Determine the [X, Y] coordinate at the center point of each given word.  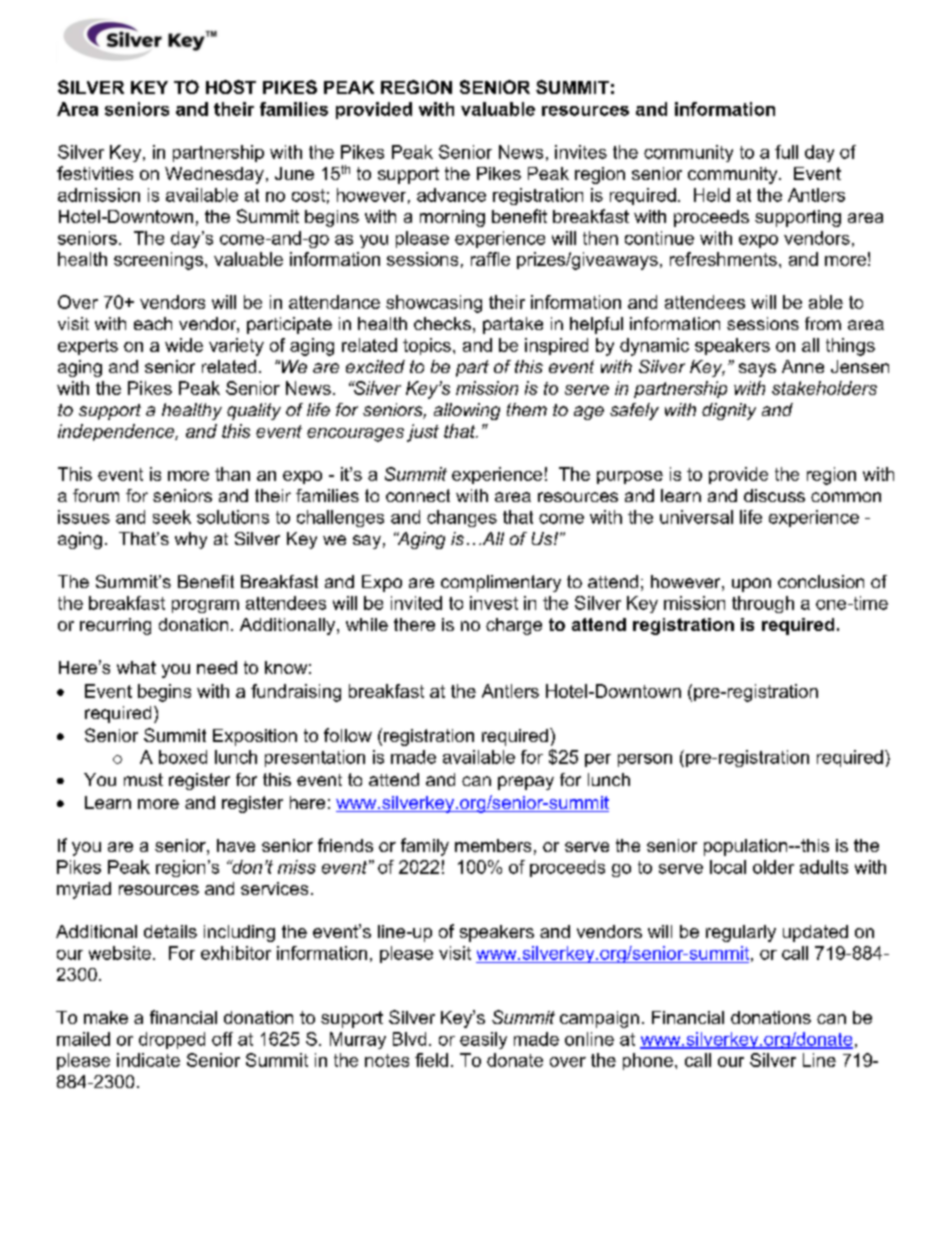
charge [514, 626]
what [136, 667]
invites [581, 152]
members [493, 845]
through [763, 604]
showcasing [434, 304]
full [786, 152]
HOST [231, 87]
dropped [172, 1040]
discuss [774, 495]
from [823, 323]
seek [172, 517]
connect [418, 495]
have [236, 845]
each [153, 323]
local [728, 867]
